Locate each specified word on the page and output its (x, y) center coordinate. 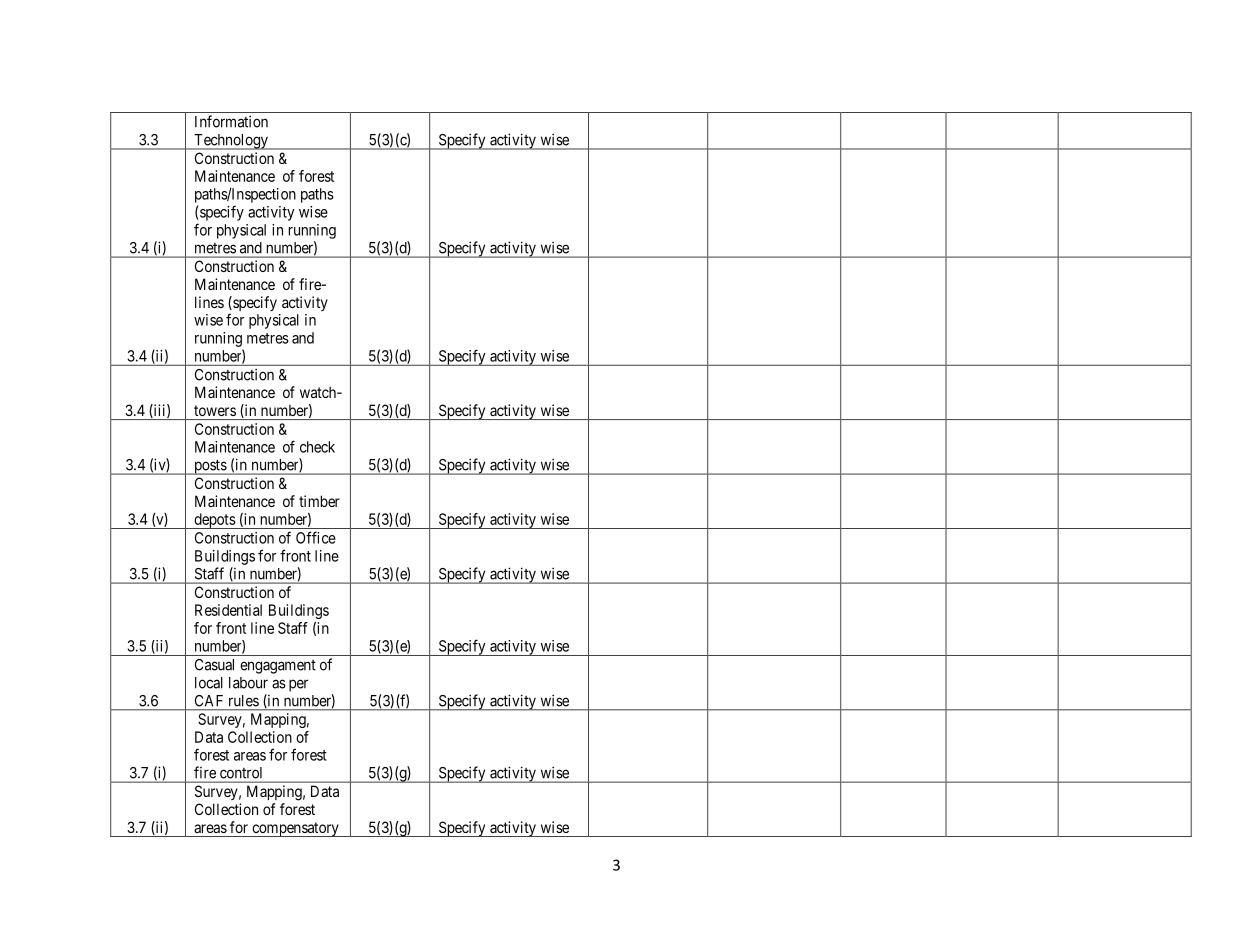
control (241, 773)
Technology (231, 142)
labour (248, 683)
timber (319, 501)
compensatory (295, 829)
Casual (214, 665)
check (317, 447)
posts (210, 467)
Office (316, 537)
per (298, 685)
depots (214, 521)
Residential (228, 610)
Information (231, 121)
